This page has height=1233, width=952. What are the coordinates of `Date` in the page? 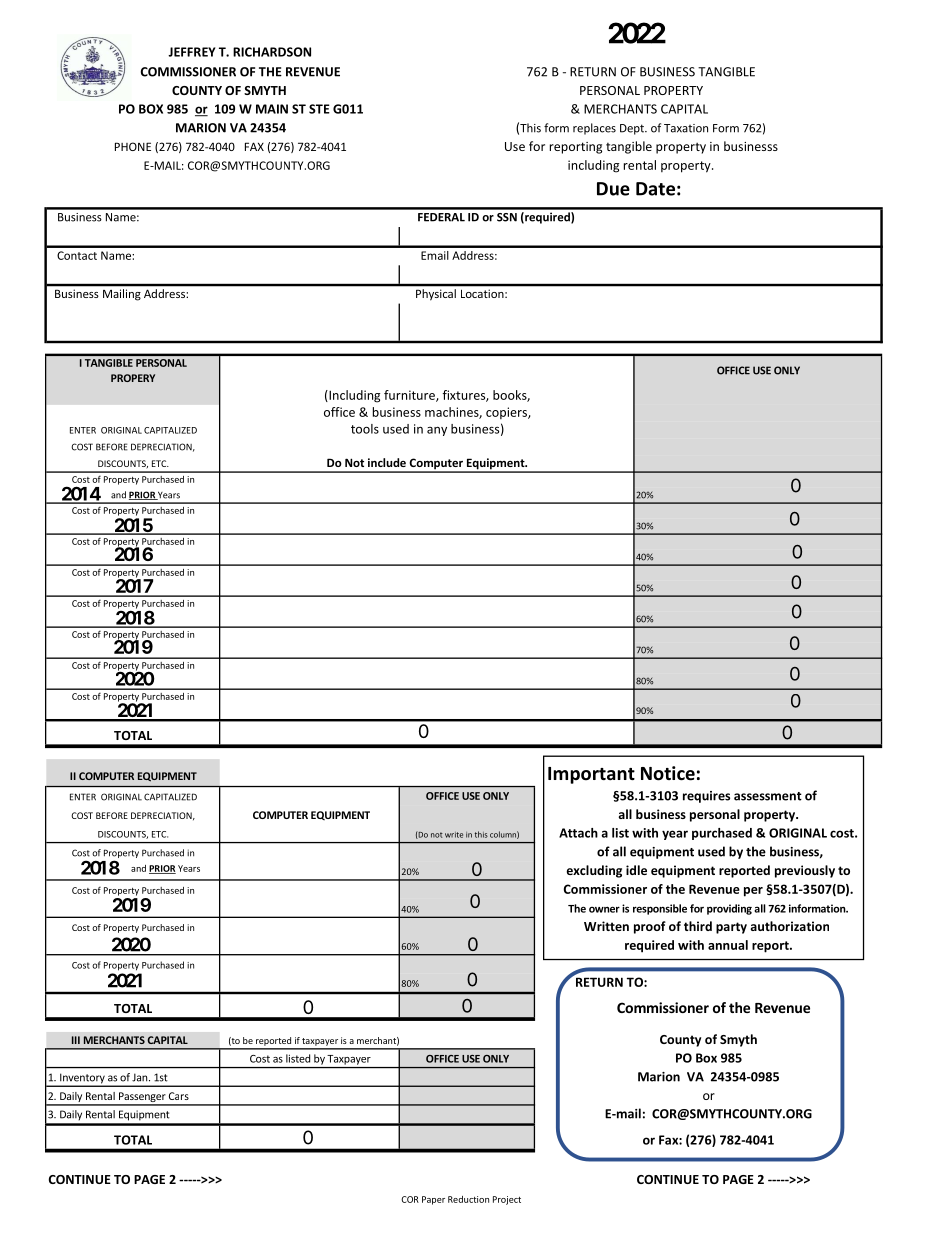 It's located at (655, 189).
